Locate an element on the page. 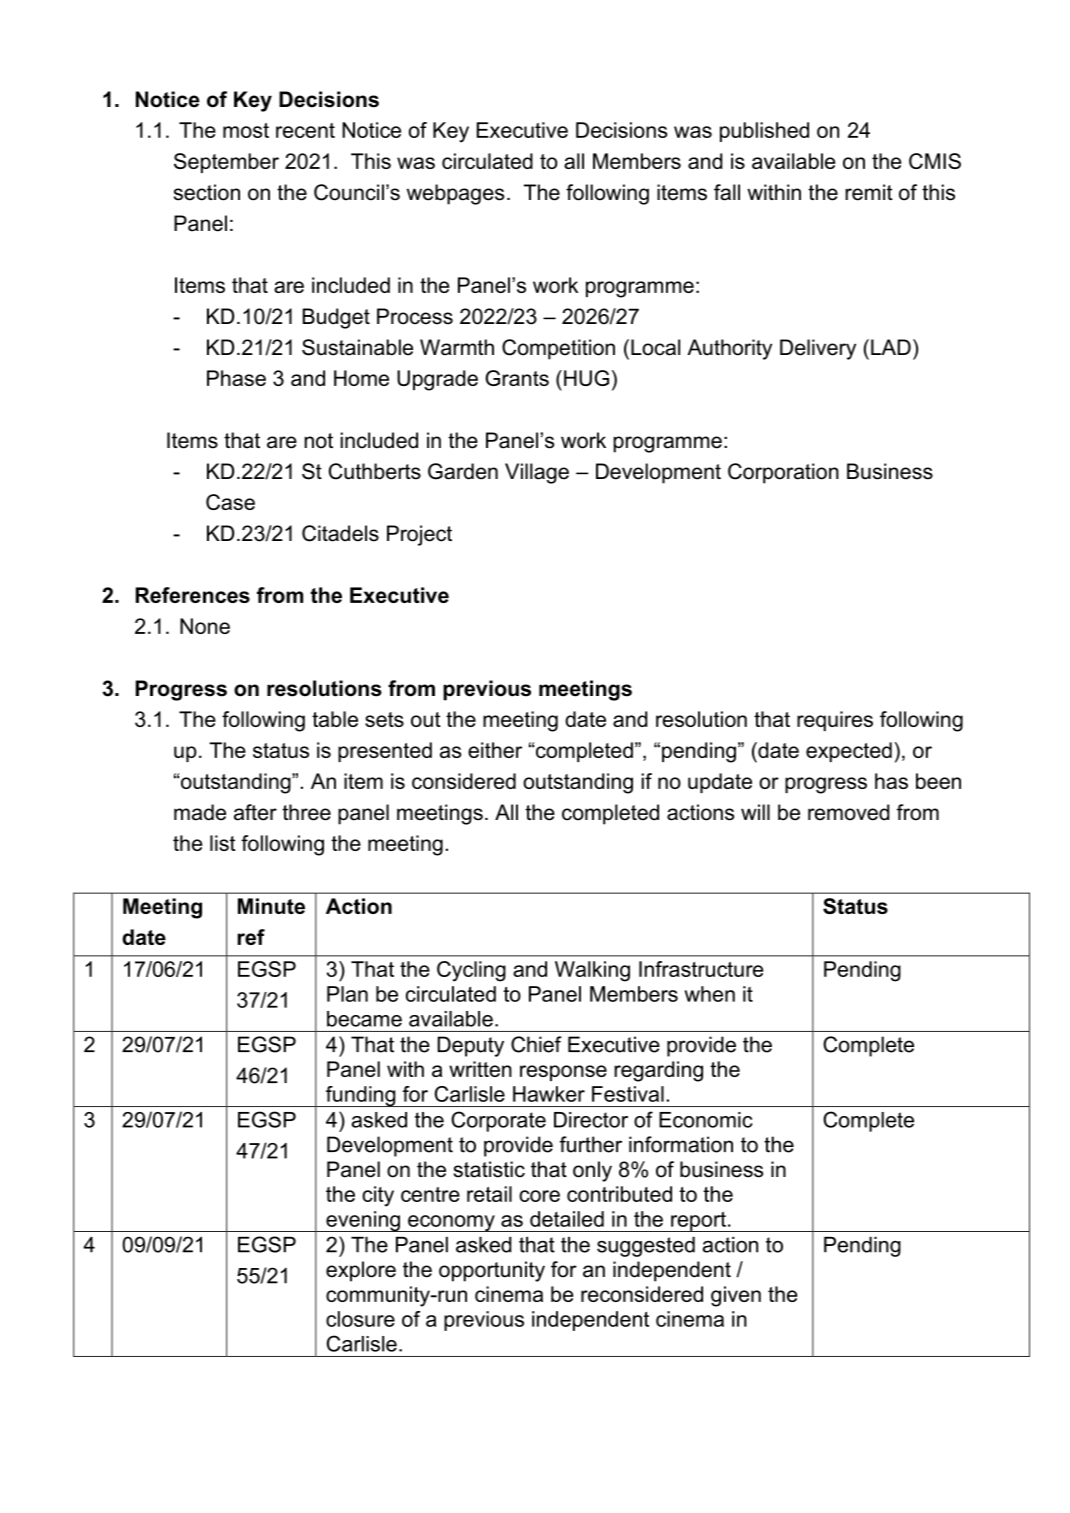  explore is located at coordinates (361, 1271).
